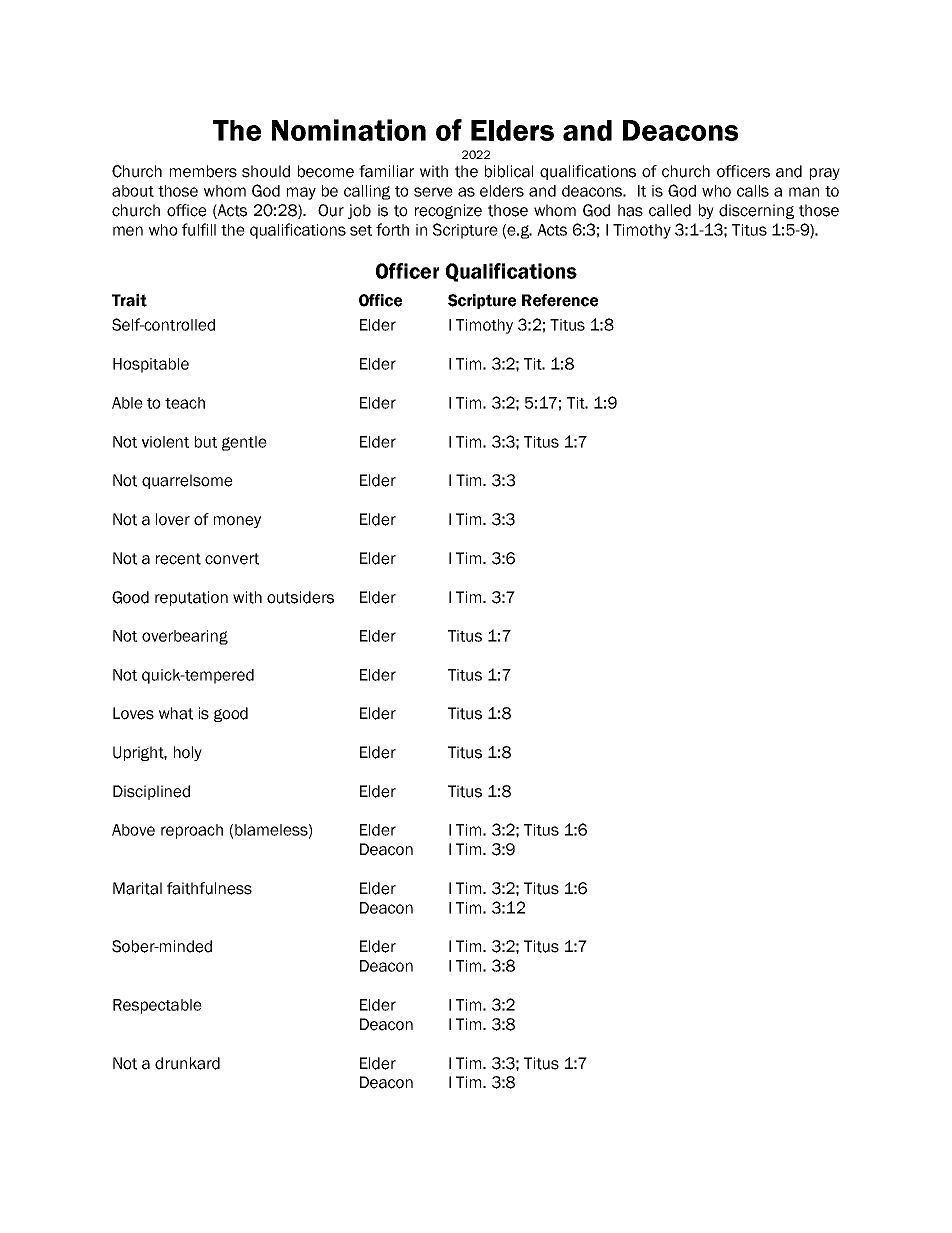  Describe the element at coordinates (300, 597) in the screenshot. I see `outsiders` at that location.
